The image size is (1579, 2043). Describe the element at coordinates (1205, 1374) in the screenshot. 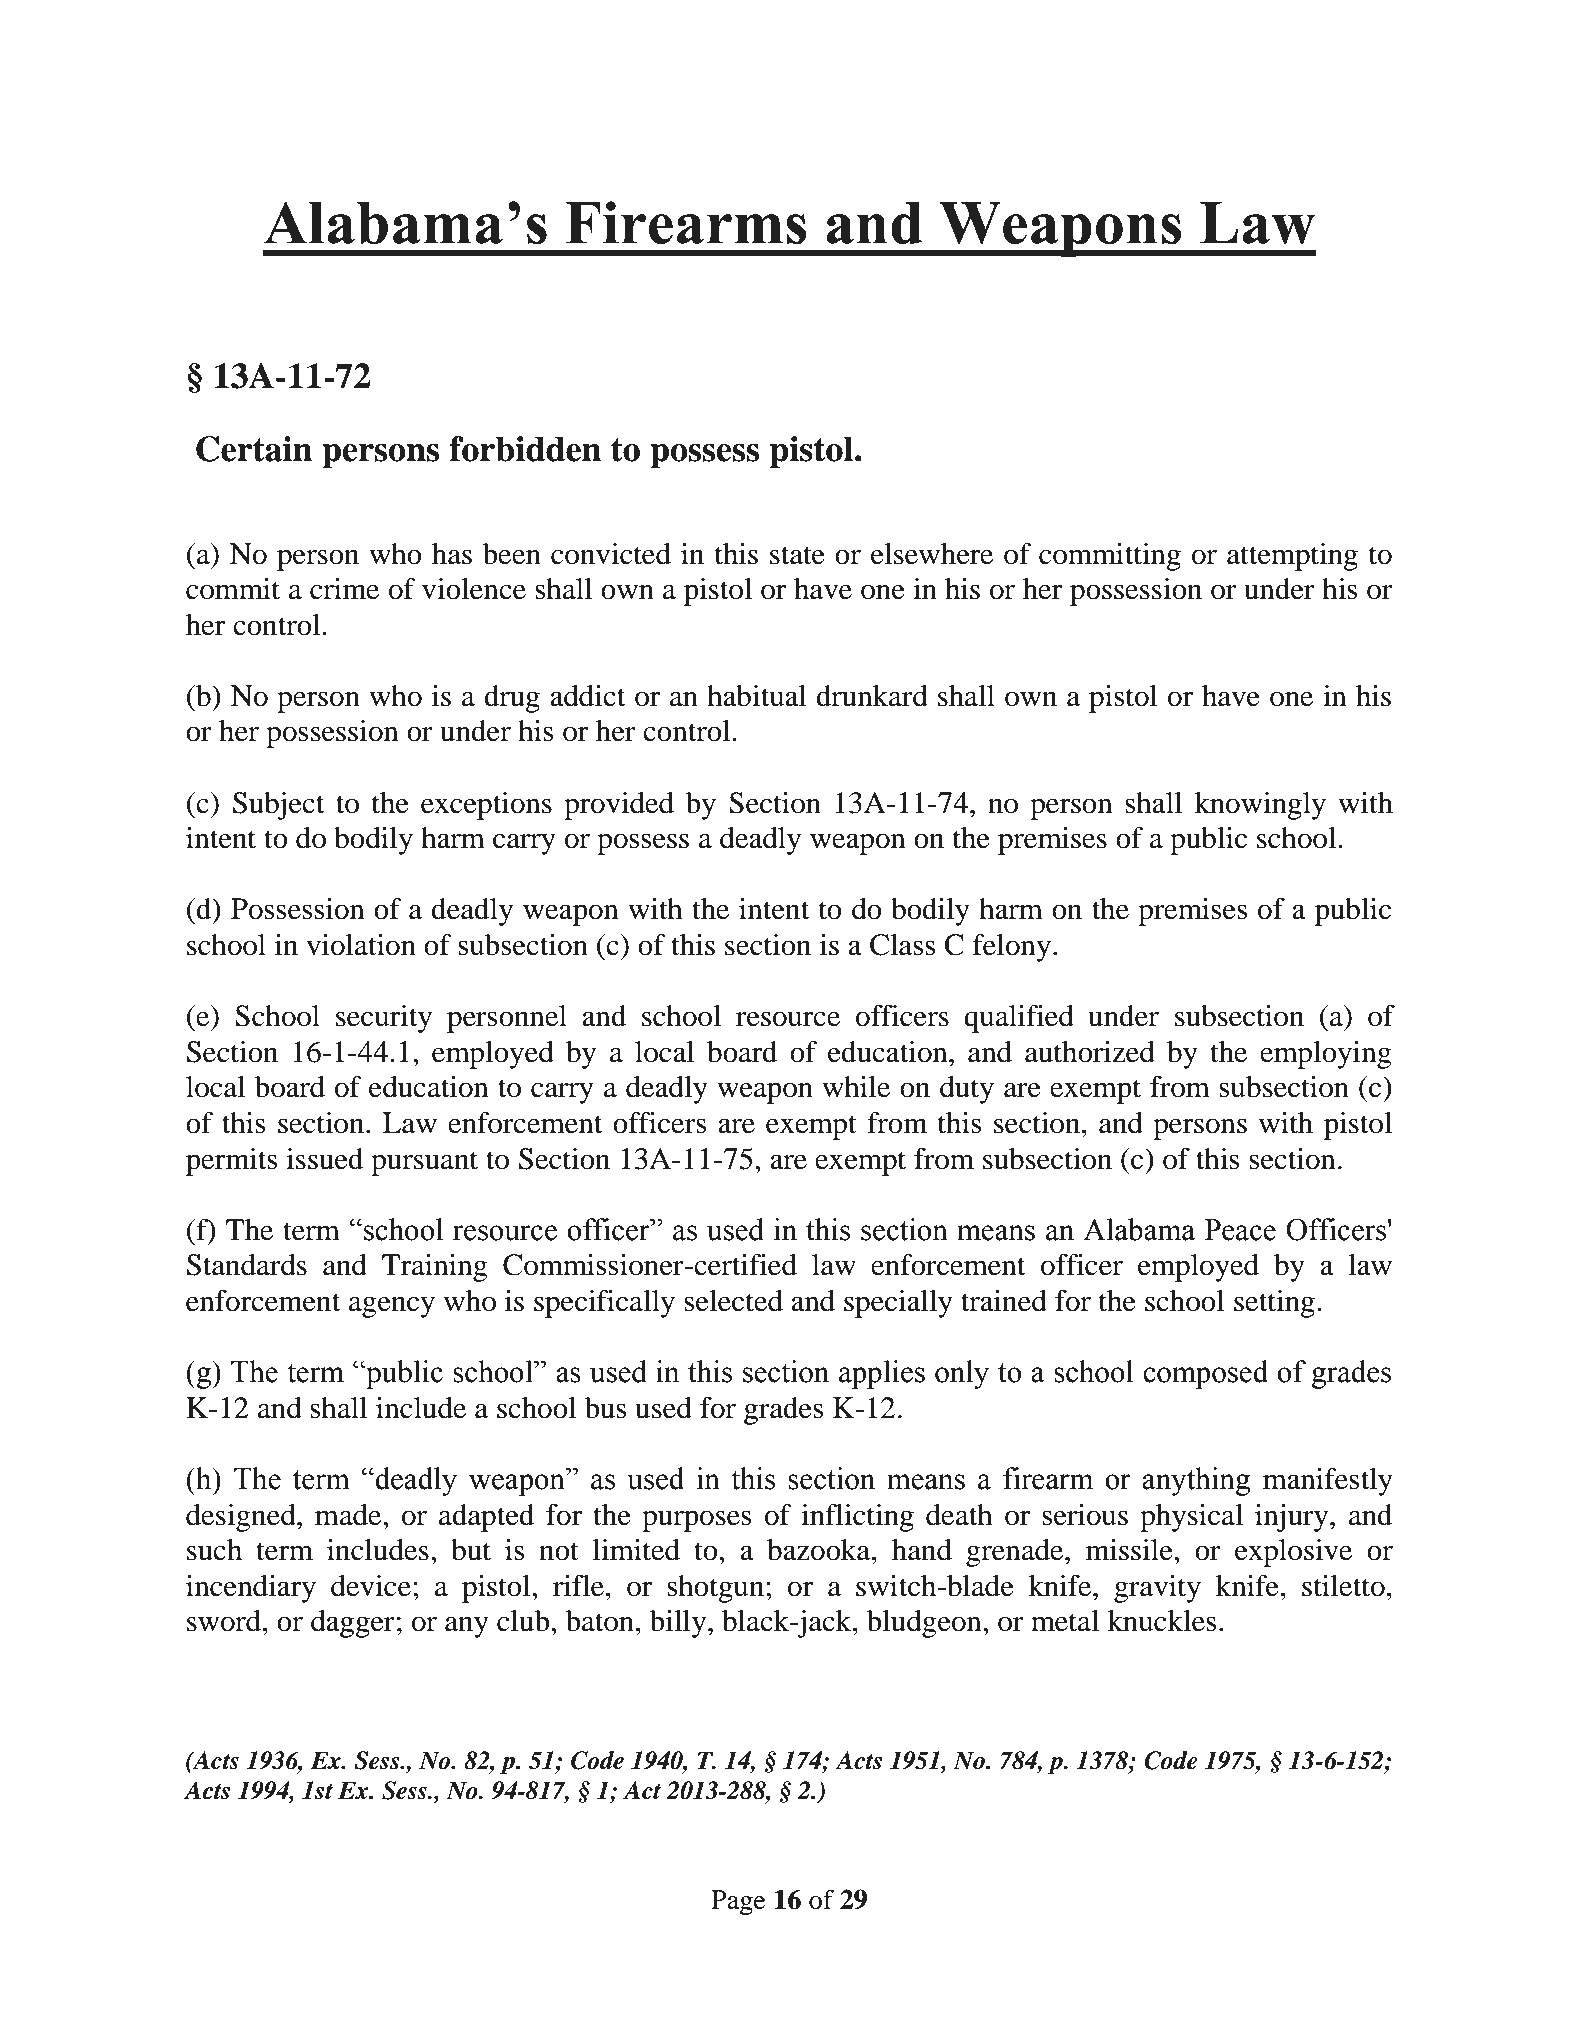

I see `composed` at that location.
